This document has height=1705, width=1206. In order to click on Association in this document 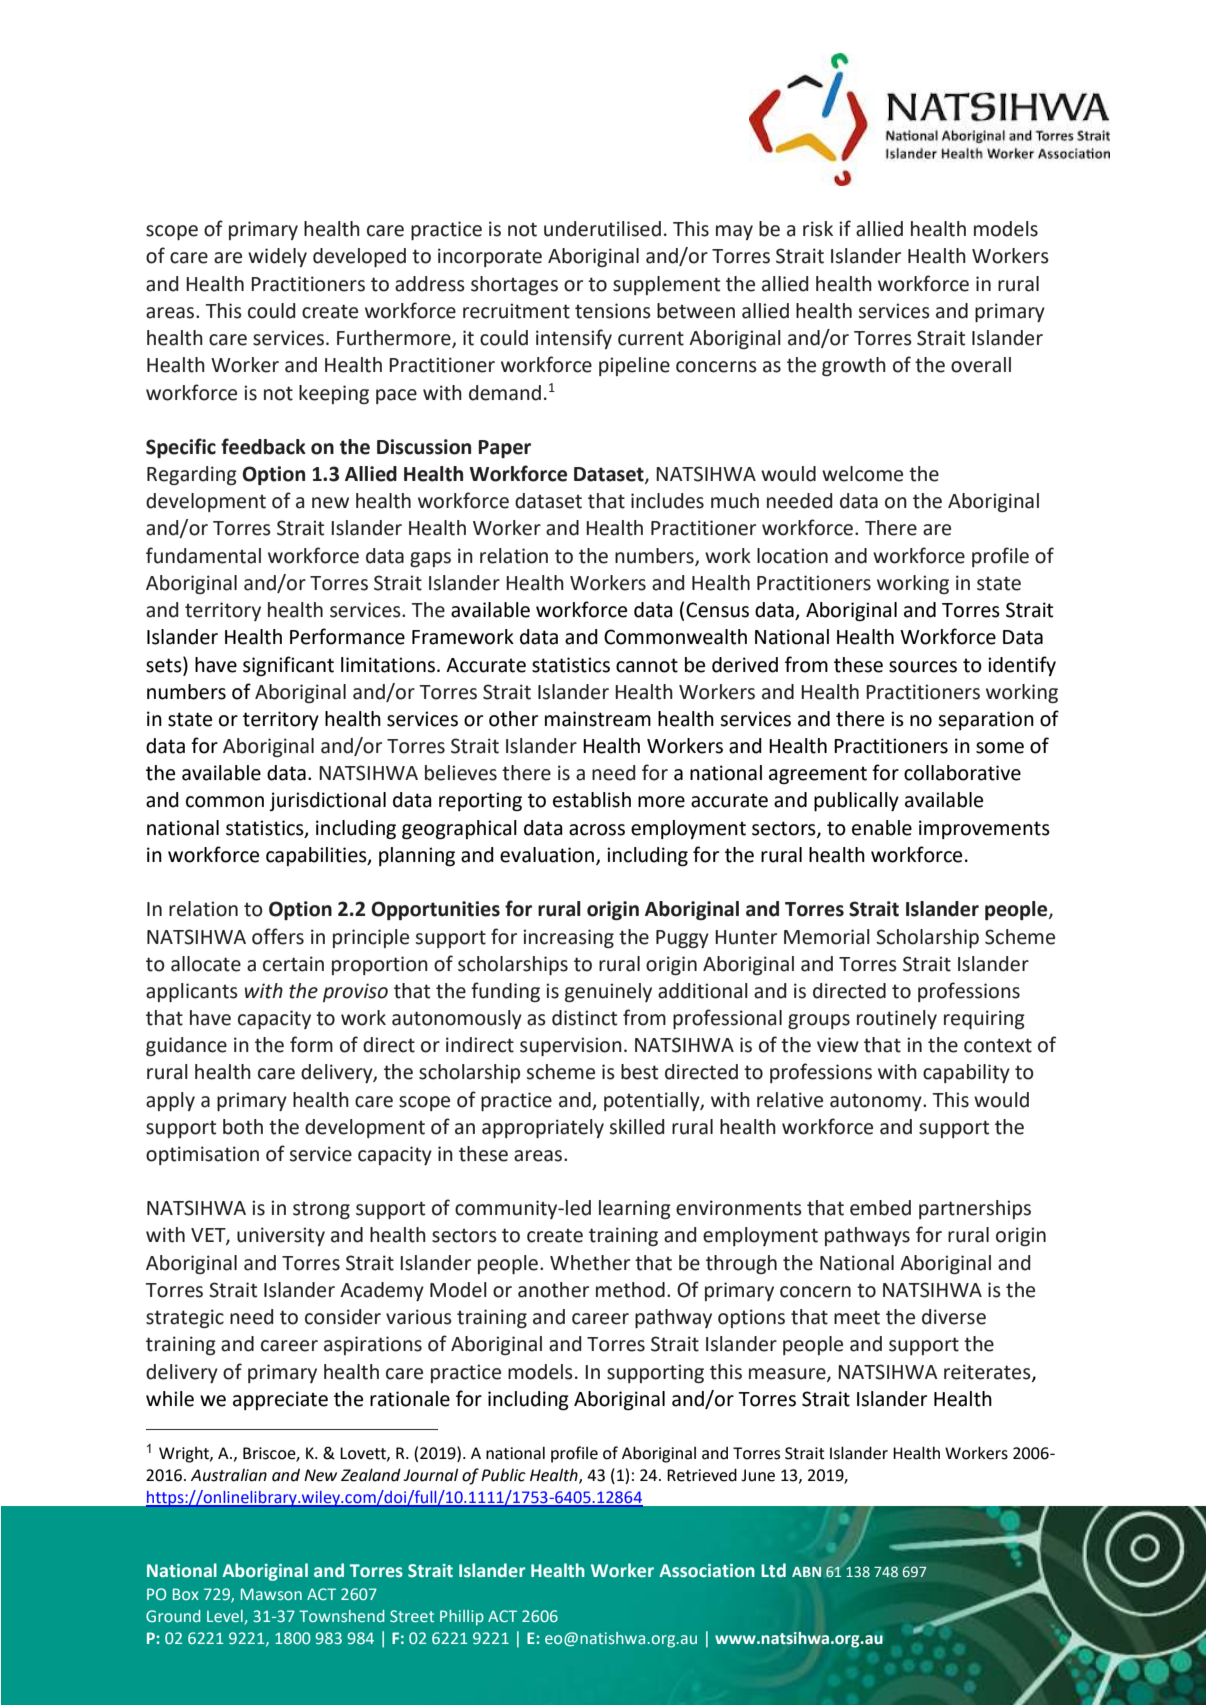, I will do `click(707, 1571)`.
